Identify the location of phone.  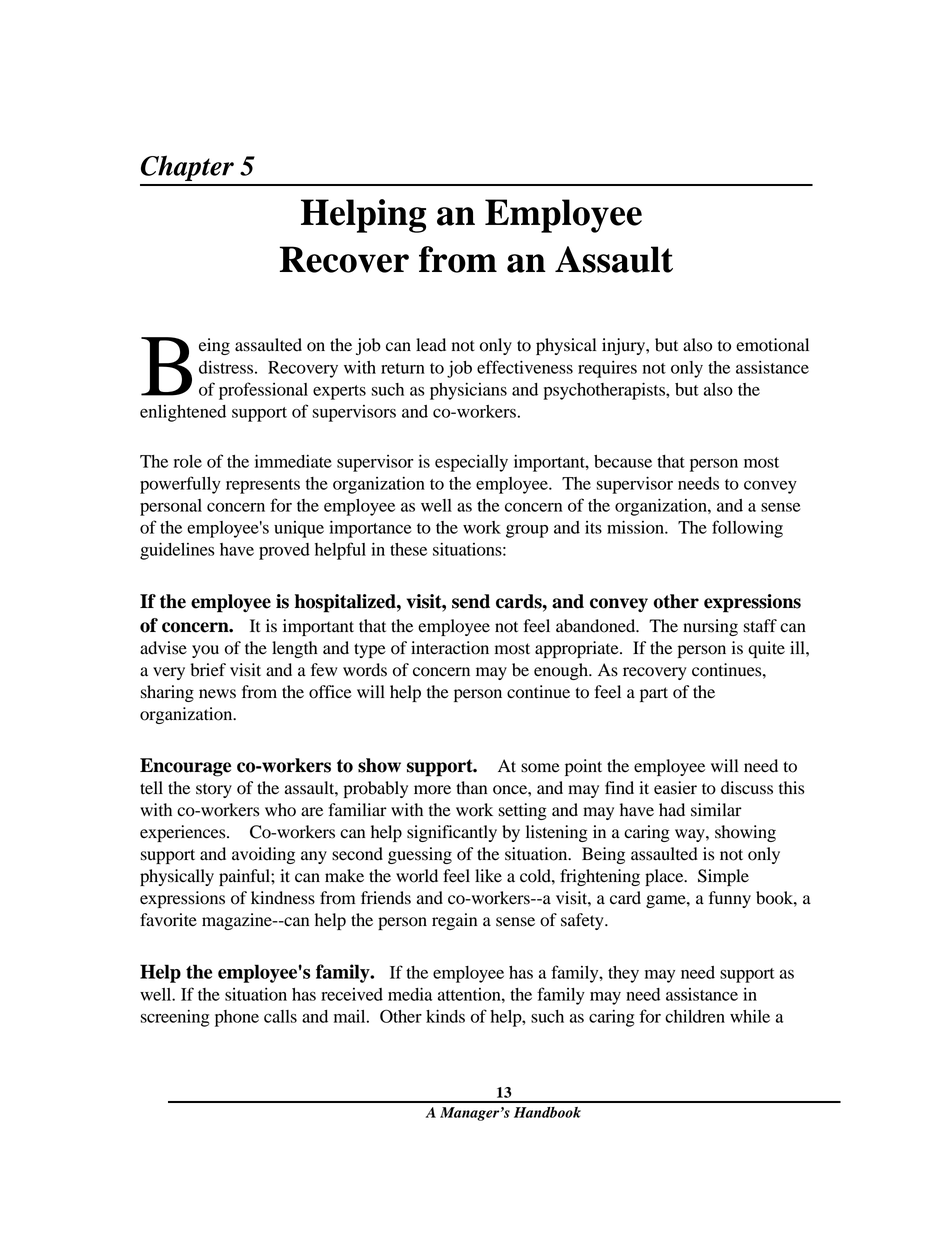
(237, 1018).
